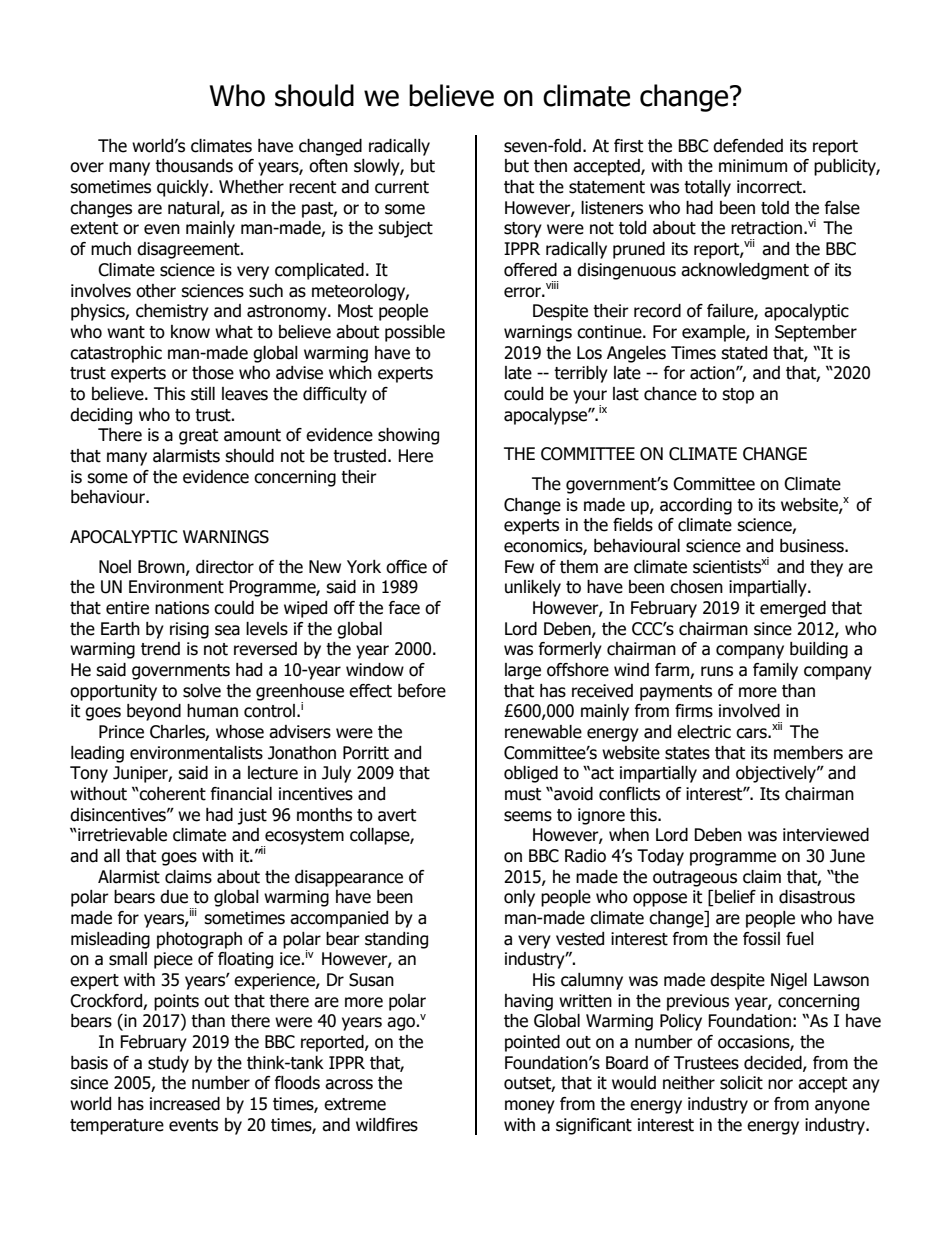 The height and width of the screenshot is (1233, 952). What do you see at coordinates (753, 166) in the screenshot?
I see `minimum` at bounding box center [753, 166].
